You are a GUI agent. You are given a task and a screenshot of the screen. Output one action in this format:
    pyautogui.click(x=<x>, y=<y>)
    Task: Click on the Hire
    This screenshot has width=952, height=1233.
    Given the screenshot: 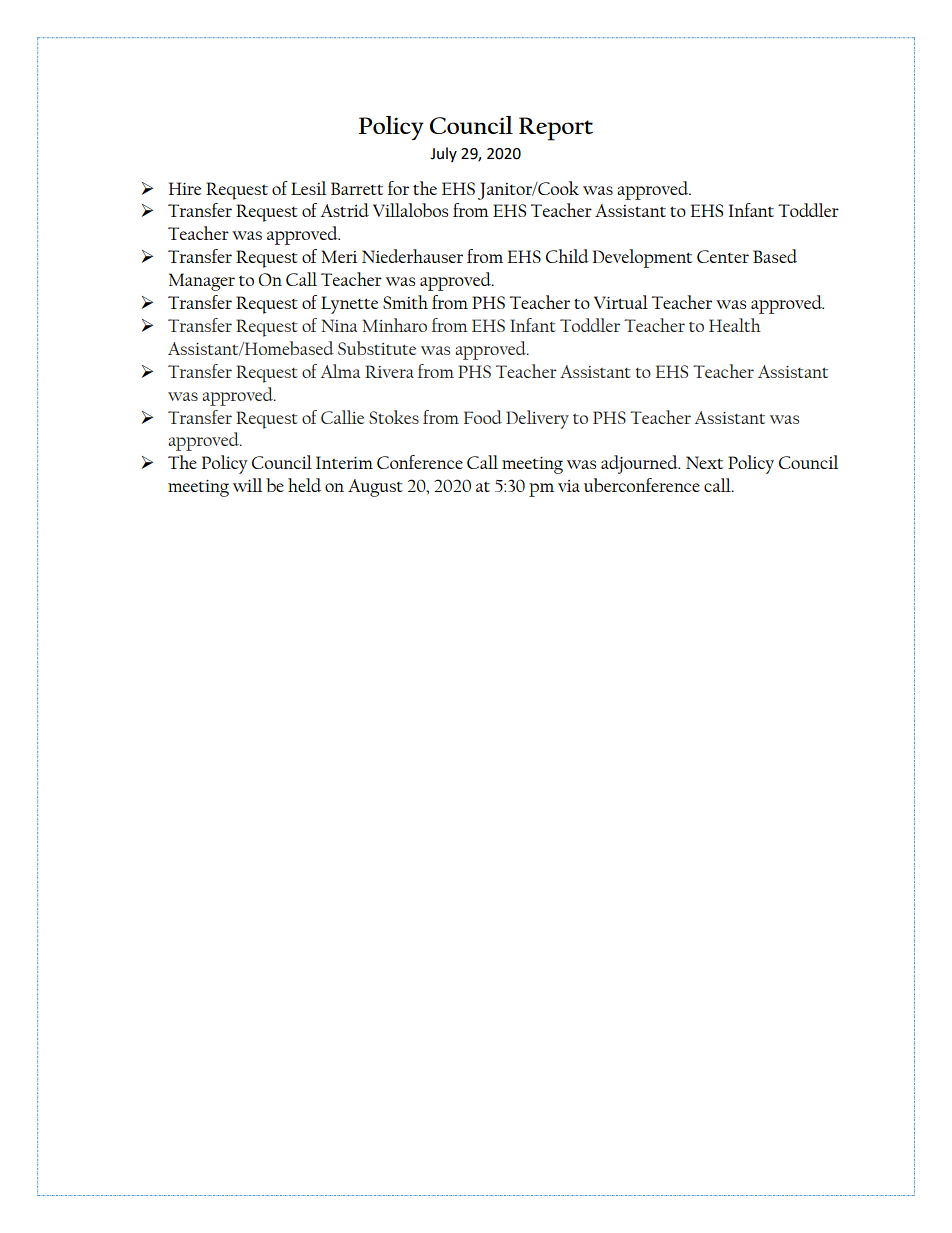 What is the action you would take?
    pyautogui.click(x=185, y=188)
